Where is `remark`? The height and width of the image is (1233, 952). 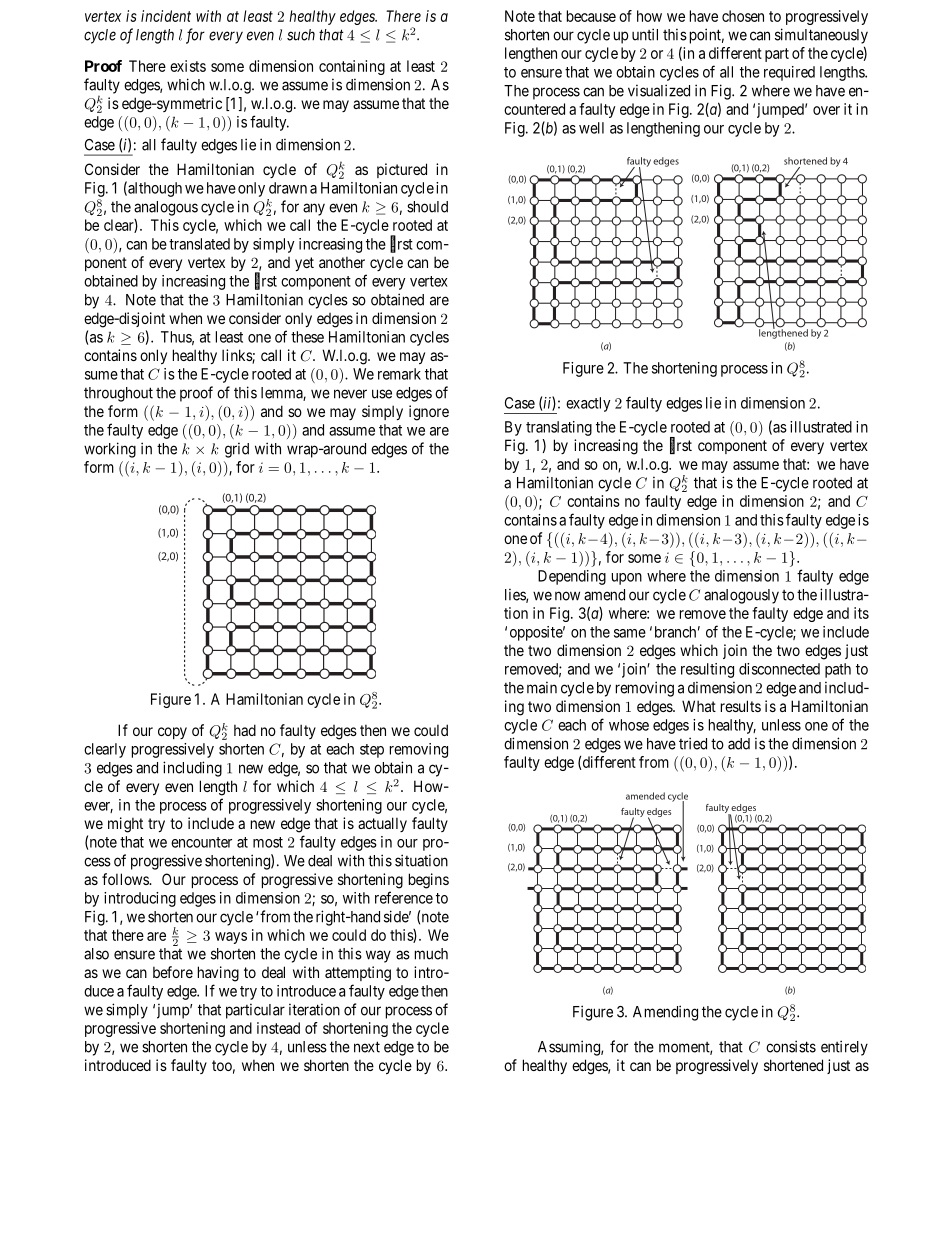 remark is located at coordinates (399, 374).
